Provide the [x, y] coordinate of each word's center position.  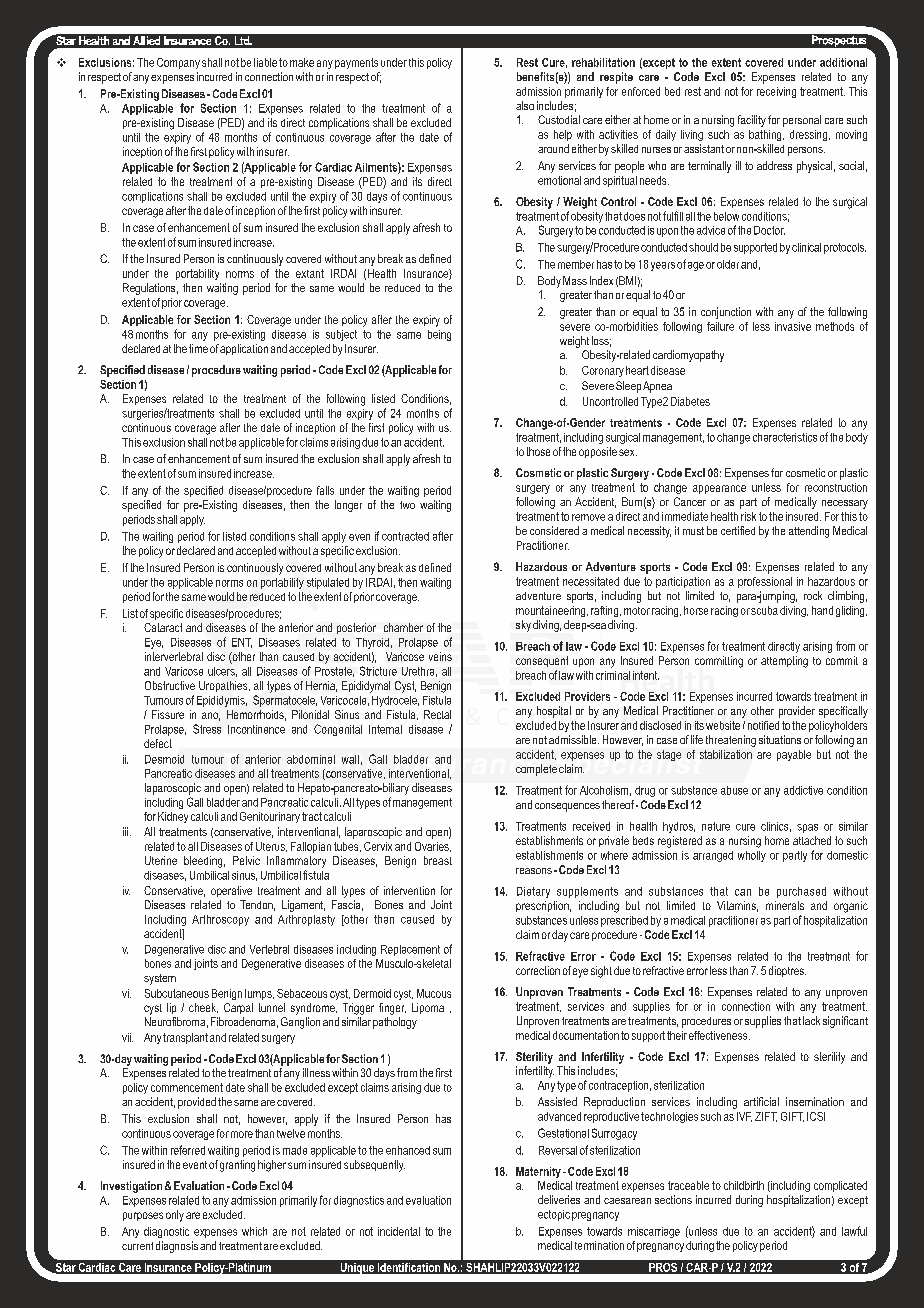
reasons [534, 871]
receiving [776, 92]
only [175, 1216]
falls [325, 490]
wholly [752, 856]
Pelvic [246, 860]
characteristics [785, 437]
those [538, 451]
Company [178, 63]
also [525, 105]
